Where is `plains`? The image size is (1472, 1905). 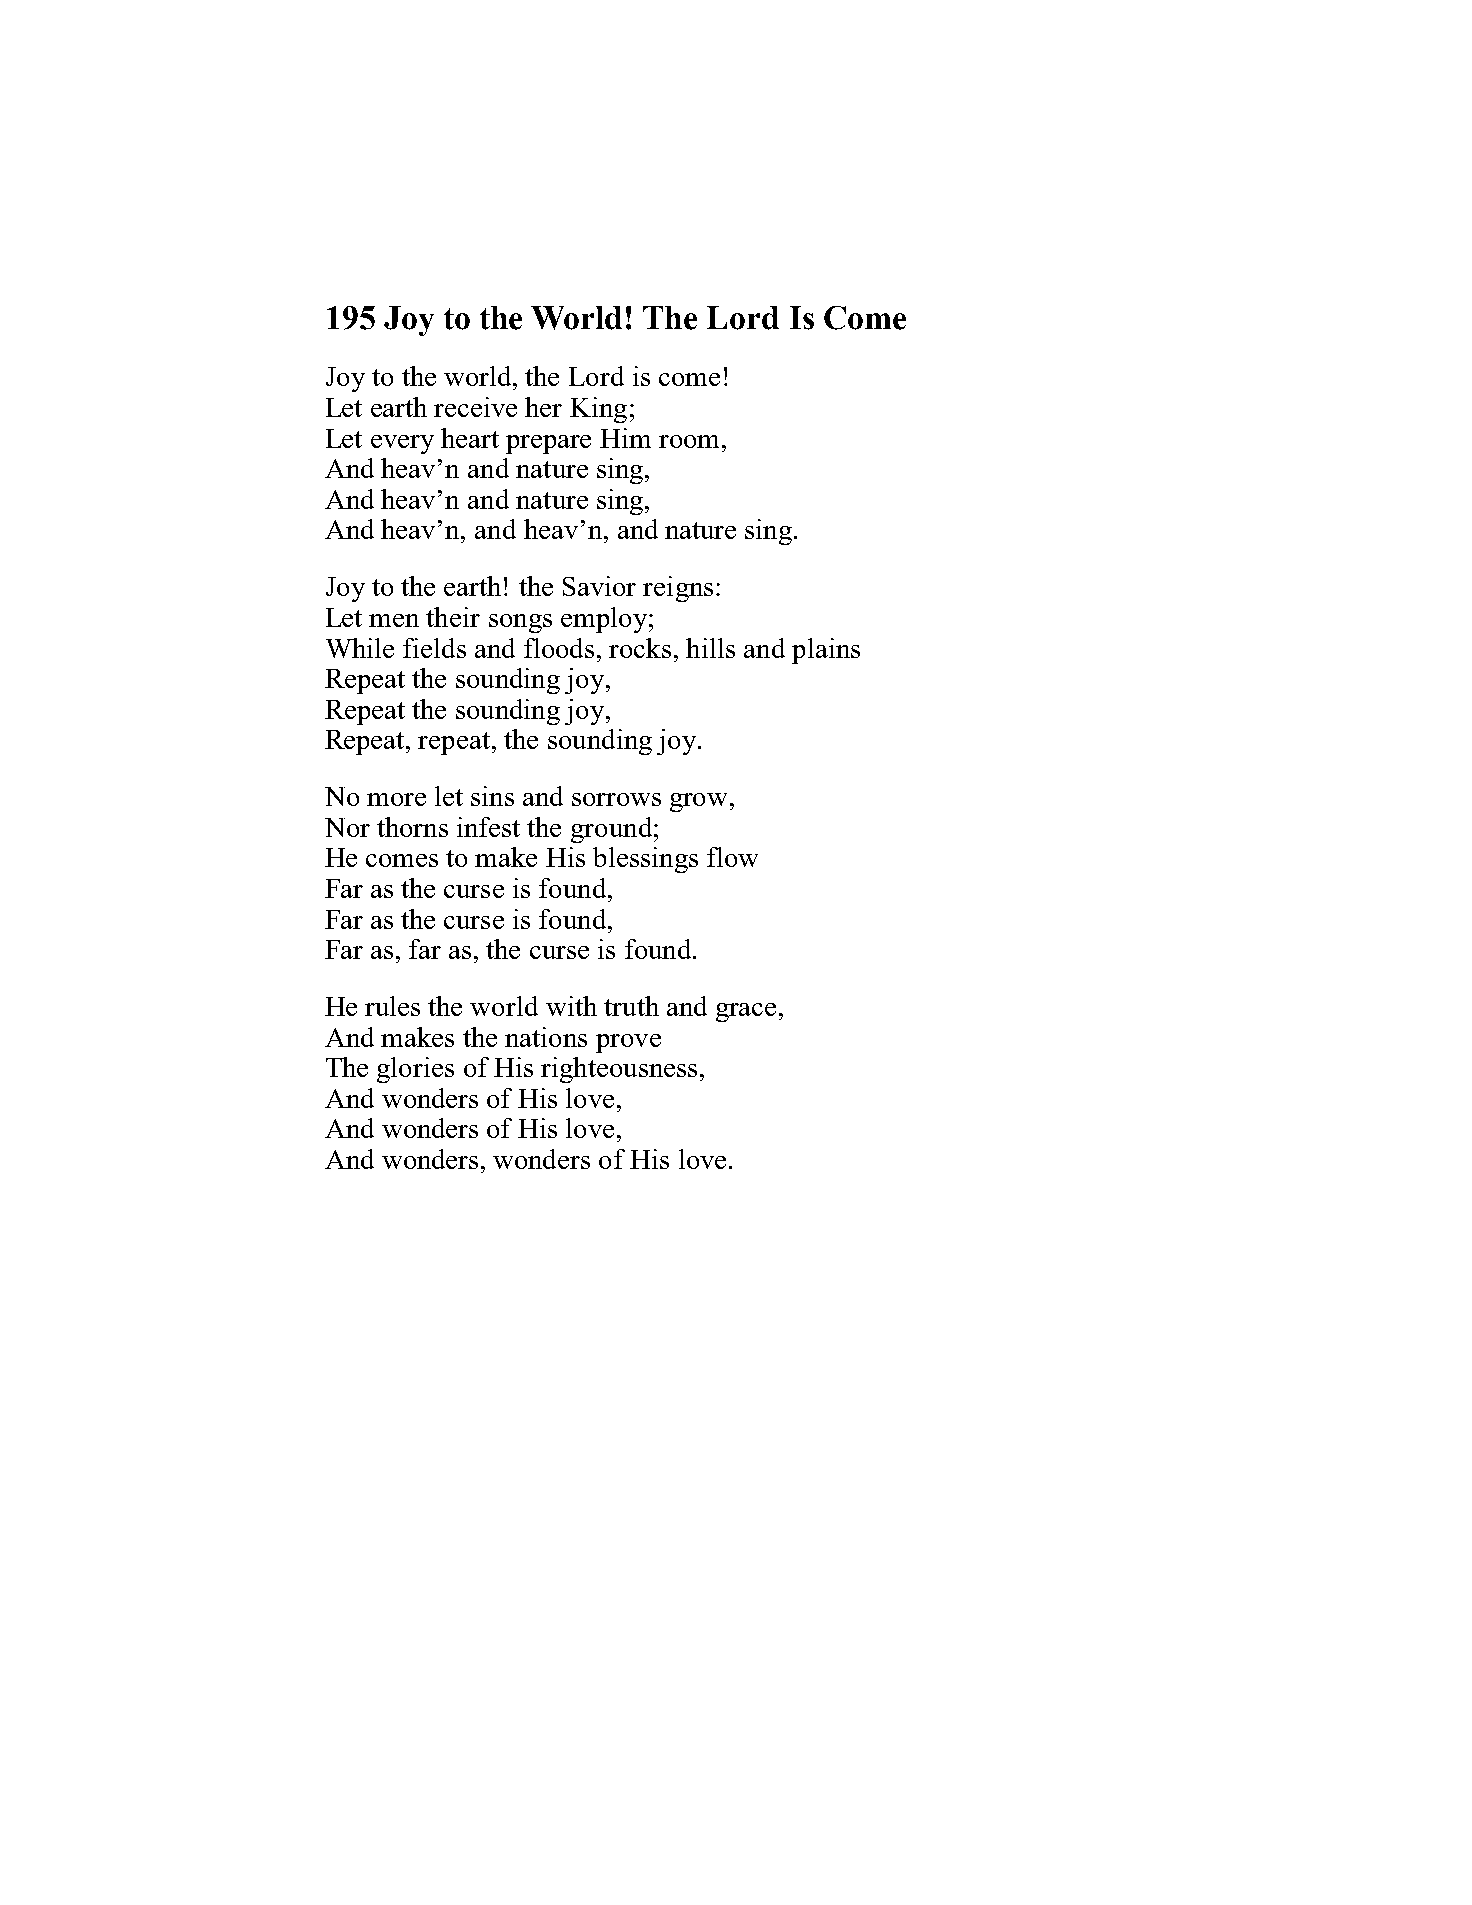
plains is located at coordinates (826, 651).
